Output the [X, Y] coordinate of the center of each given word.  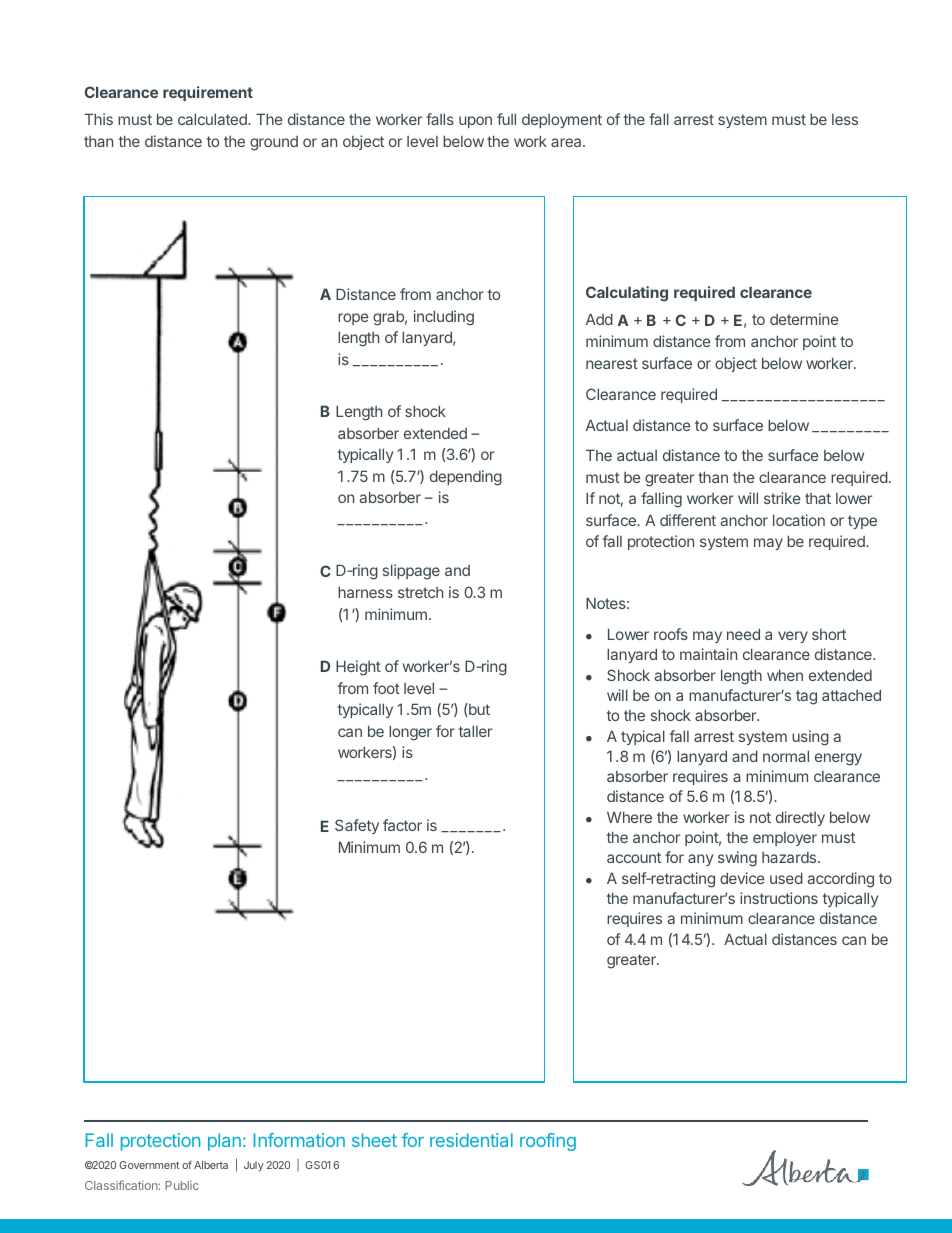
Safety [357, 826]
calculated [213, 119]
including [444, 318]
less [845, 119]
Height [358, 668]
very [793, 637]
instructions [779, 898]
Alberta [211, 1165]
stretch [420, 592]
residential [471, 1140]
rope [353, 319]
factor [402, 825]
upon [475, 122]
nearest [612, 363]
